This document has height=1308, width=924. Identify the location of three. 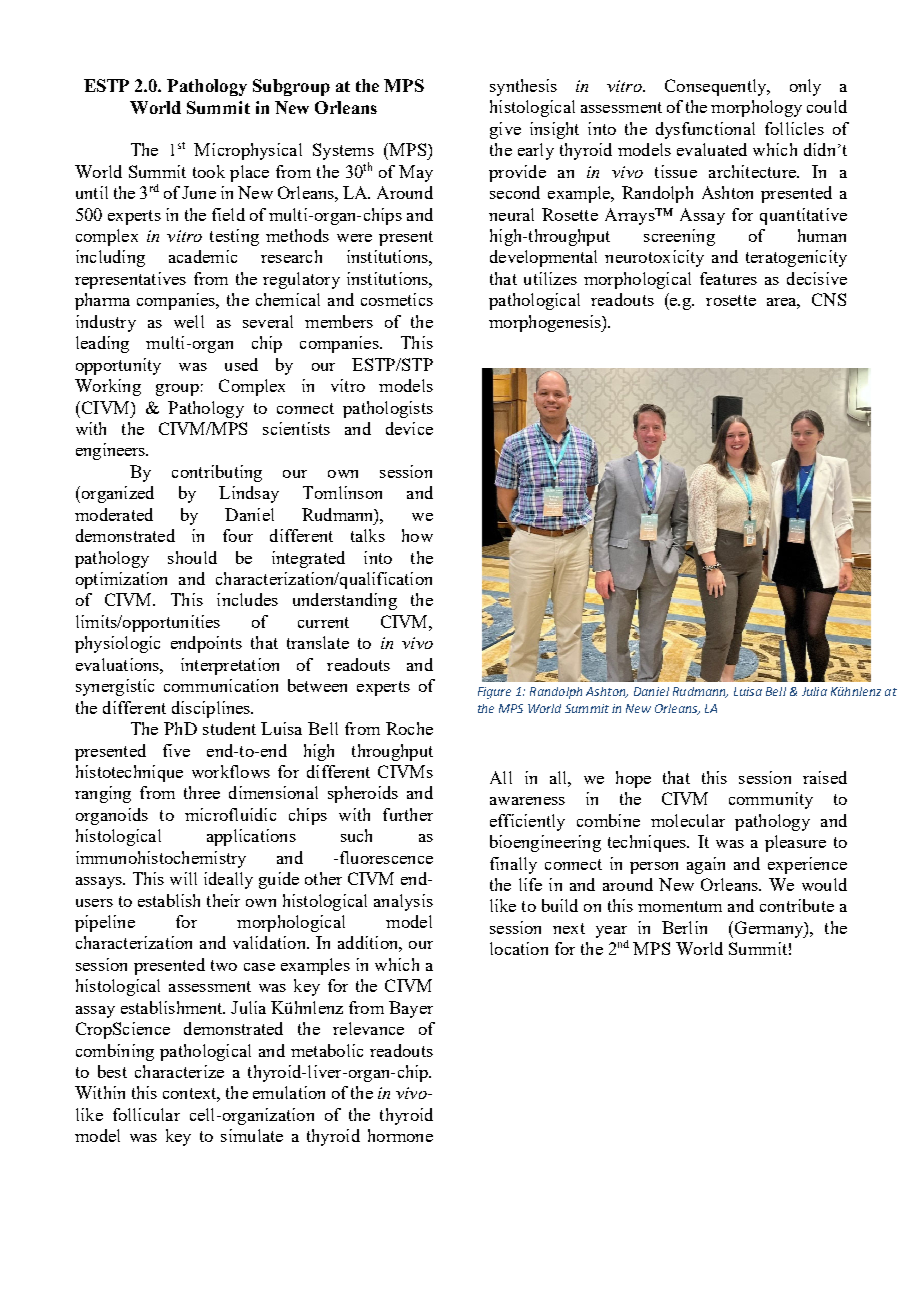
(202, 792).
